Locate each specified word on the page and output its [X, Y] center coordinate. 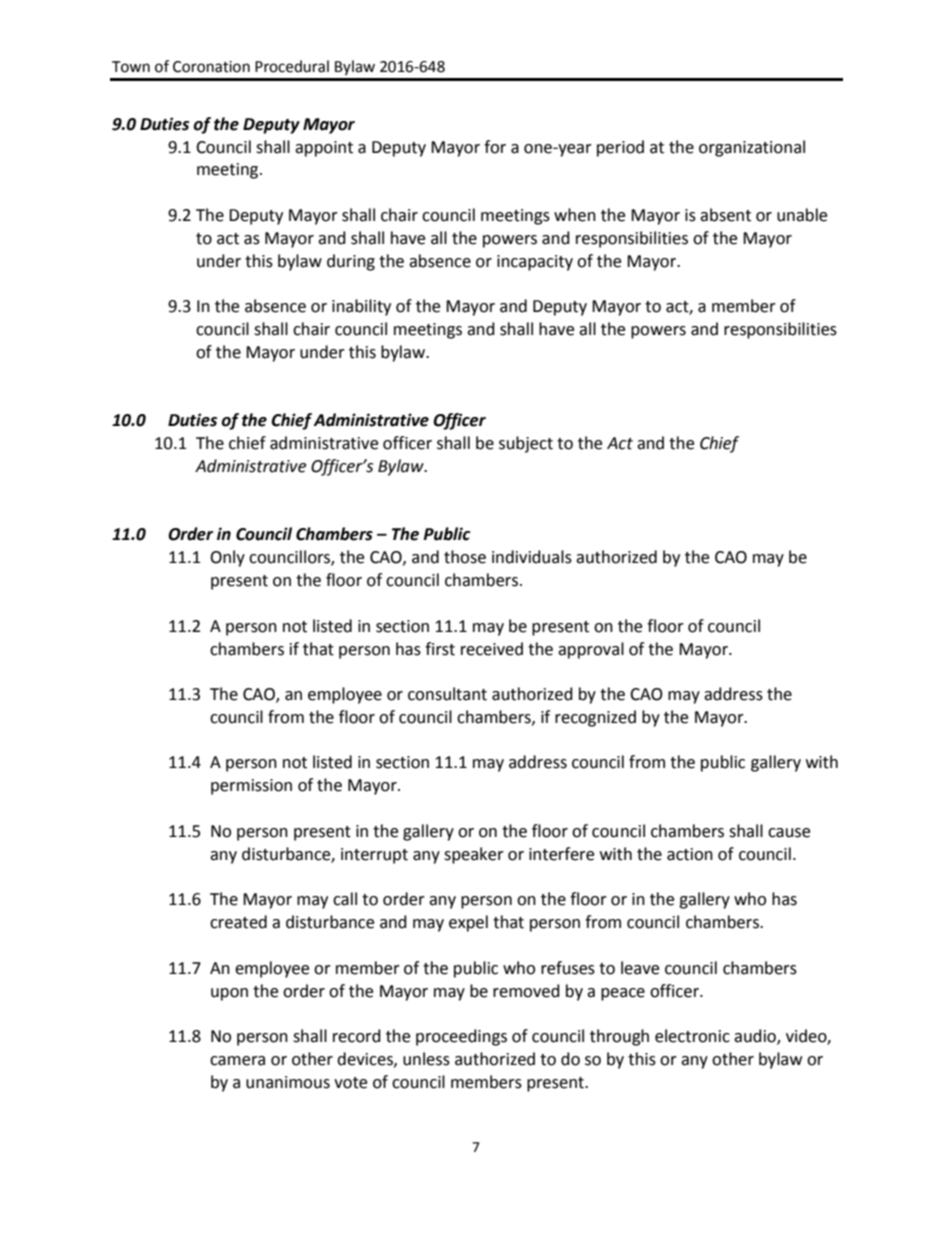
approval [591, 650]
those [465, 557]
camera [237, 1061]
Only [227, 558]
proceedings [461, 1037]
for [495, 147]
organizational [752, 148]
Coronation [211, 67]
